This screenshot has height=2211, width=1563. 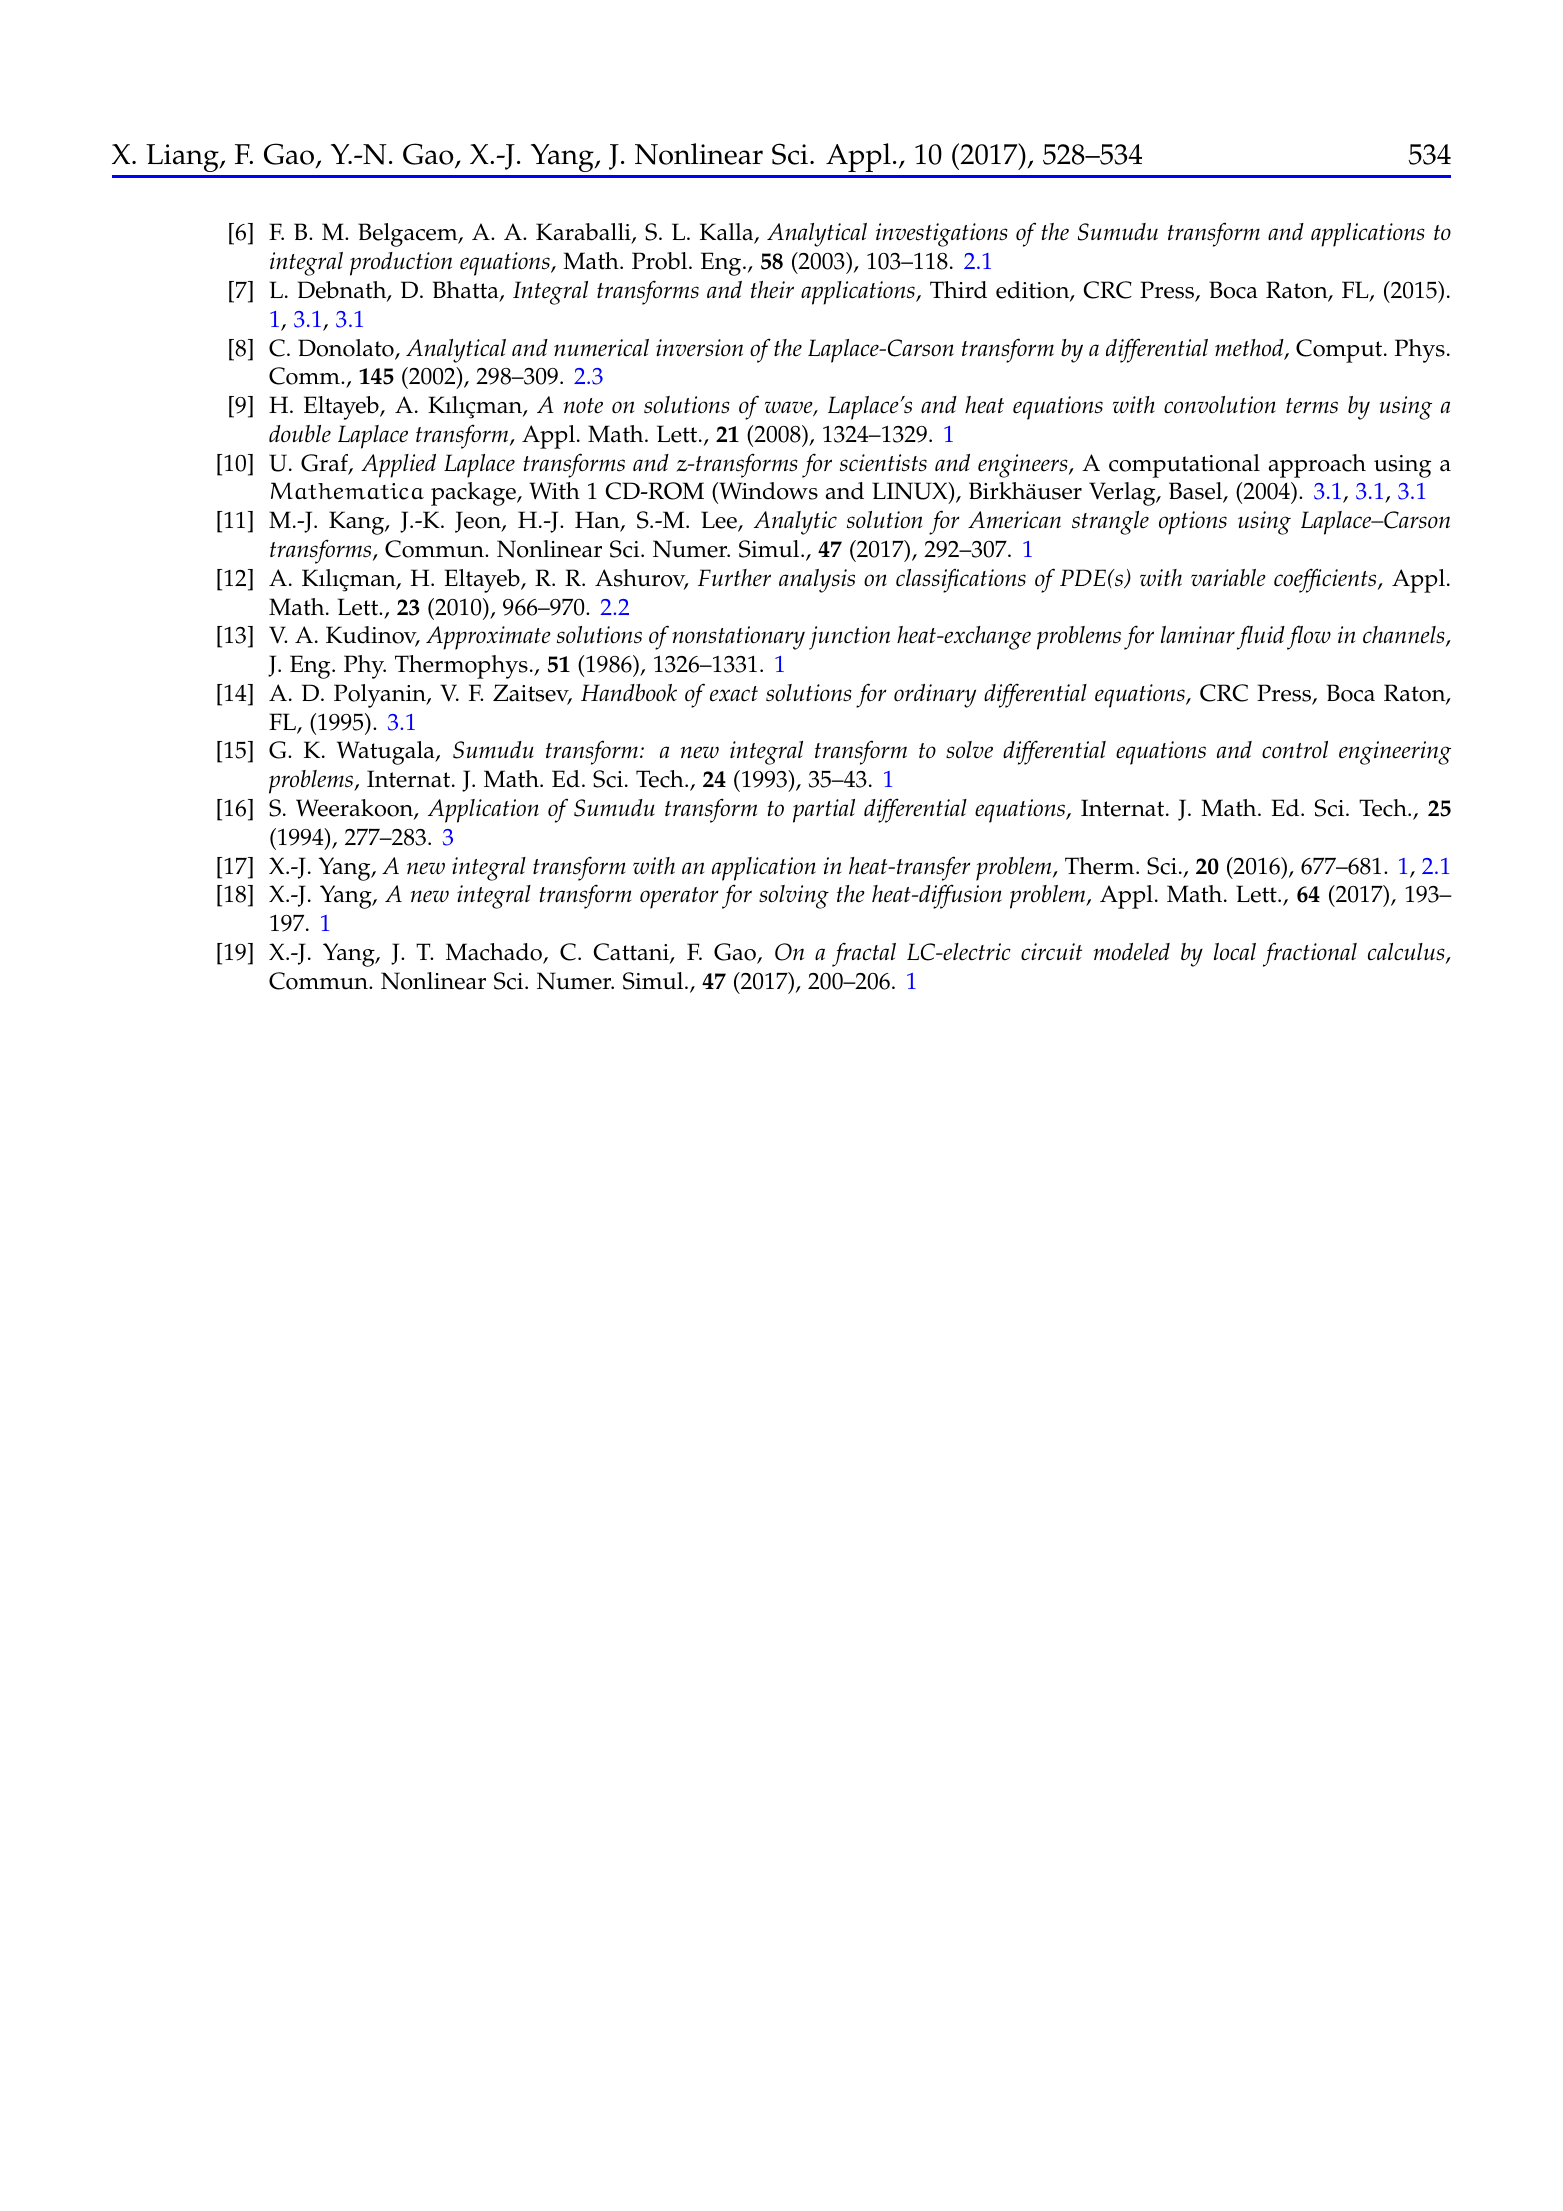 What do you see at coordinates (300, 434) in the screenshot?
I see `double` at bounding box center [300, 434].
